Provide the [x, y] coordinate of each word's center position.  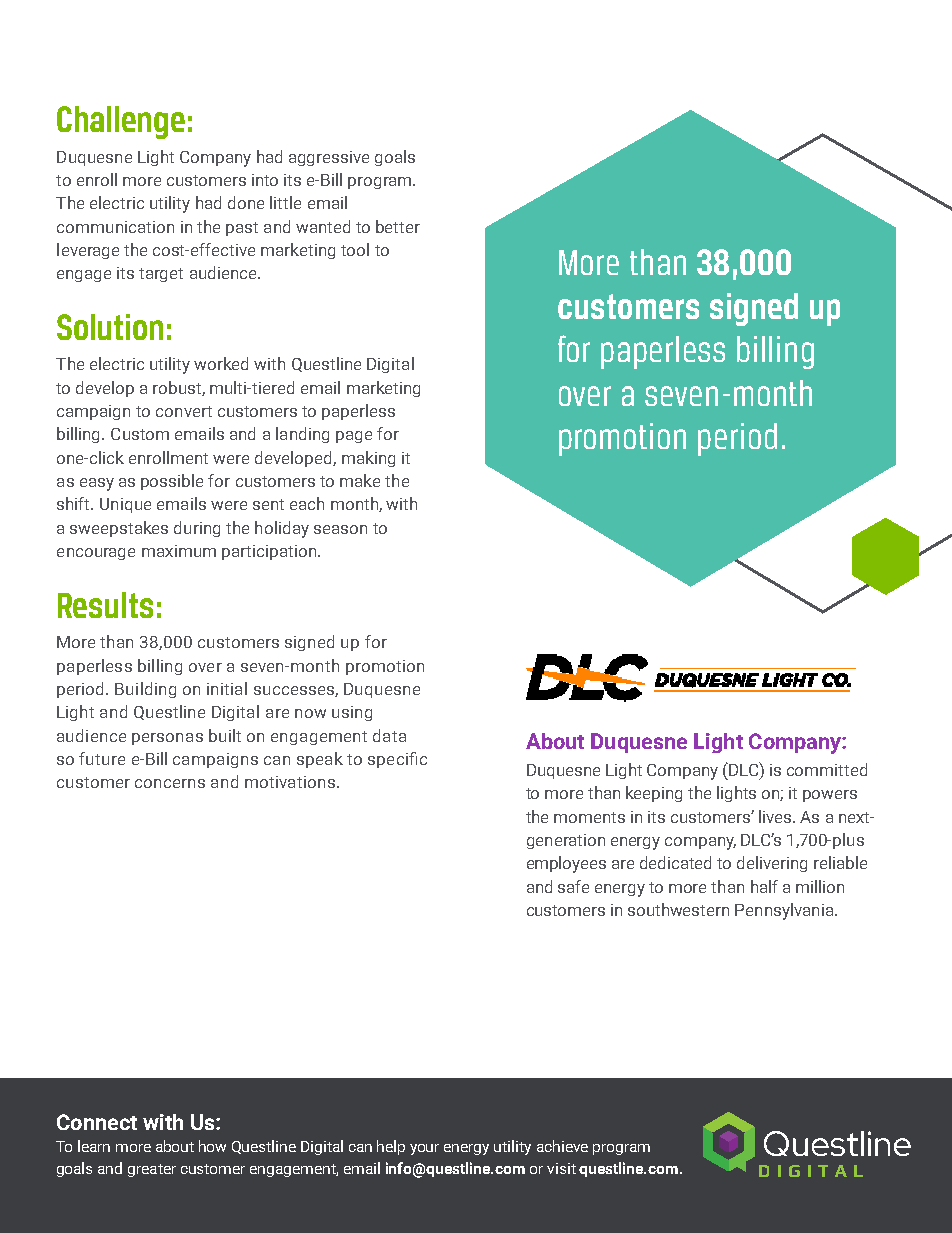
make [360, 480]
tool [355, 249]
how [212, 1146]
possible [172, 482]
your [424, 1149]
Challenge [121, 122]
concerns [170, 783]
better [398, 226]
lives [776, 816]
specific [397, 760]
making [368, 459]
